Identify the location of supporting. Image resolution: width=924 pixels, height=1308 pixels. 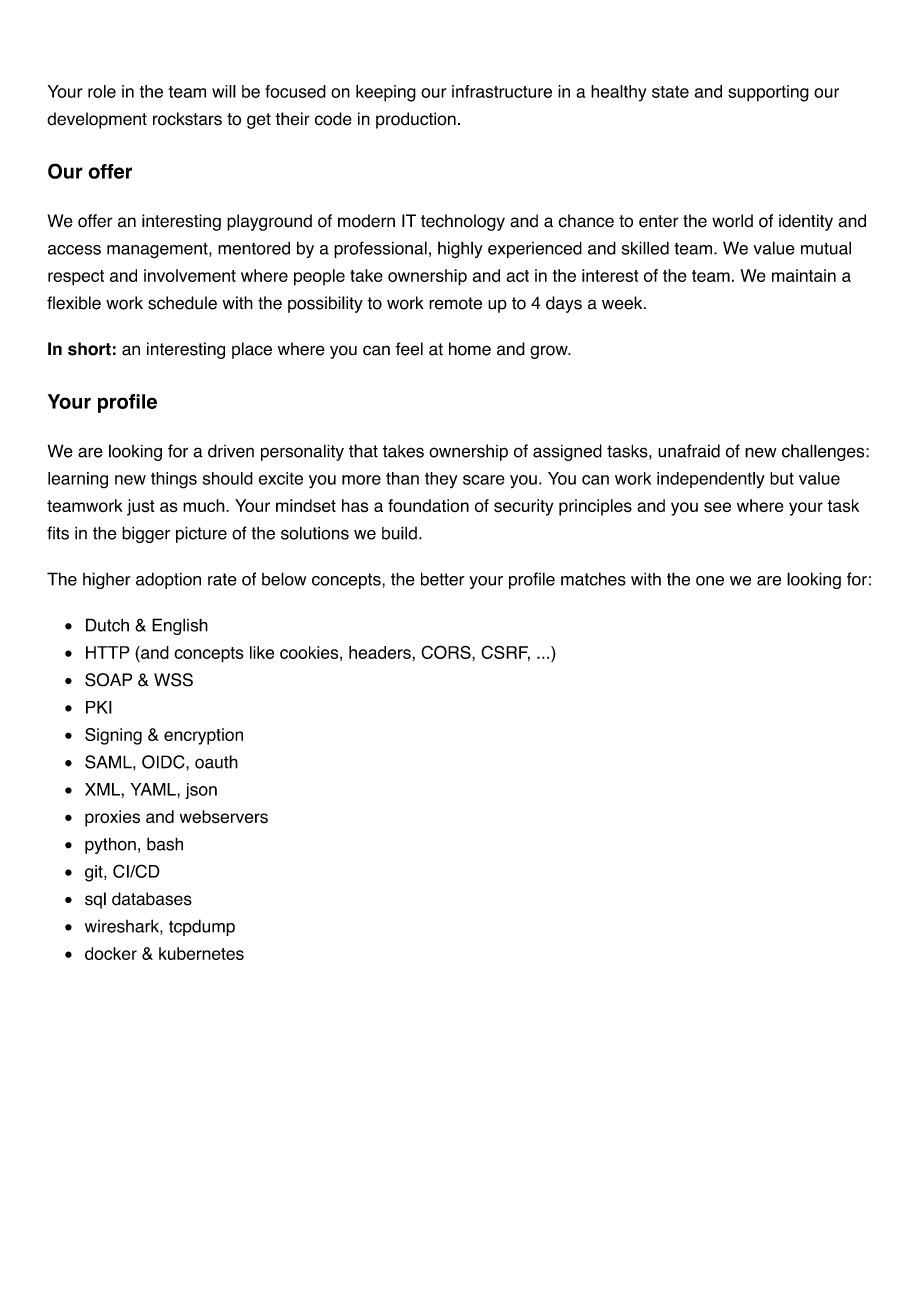
(768, 93).
